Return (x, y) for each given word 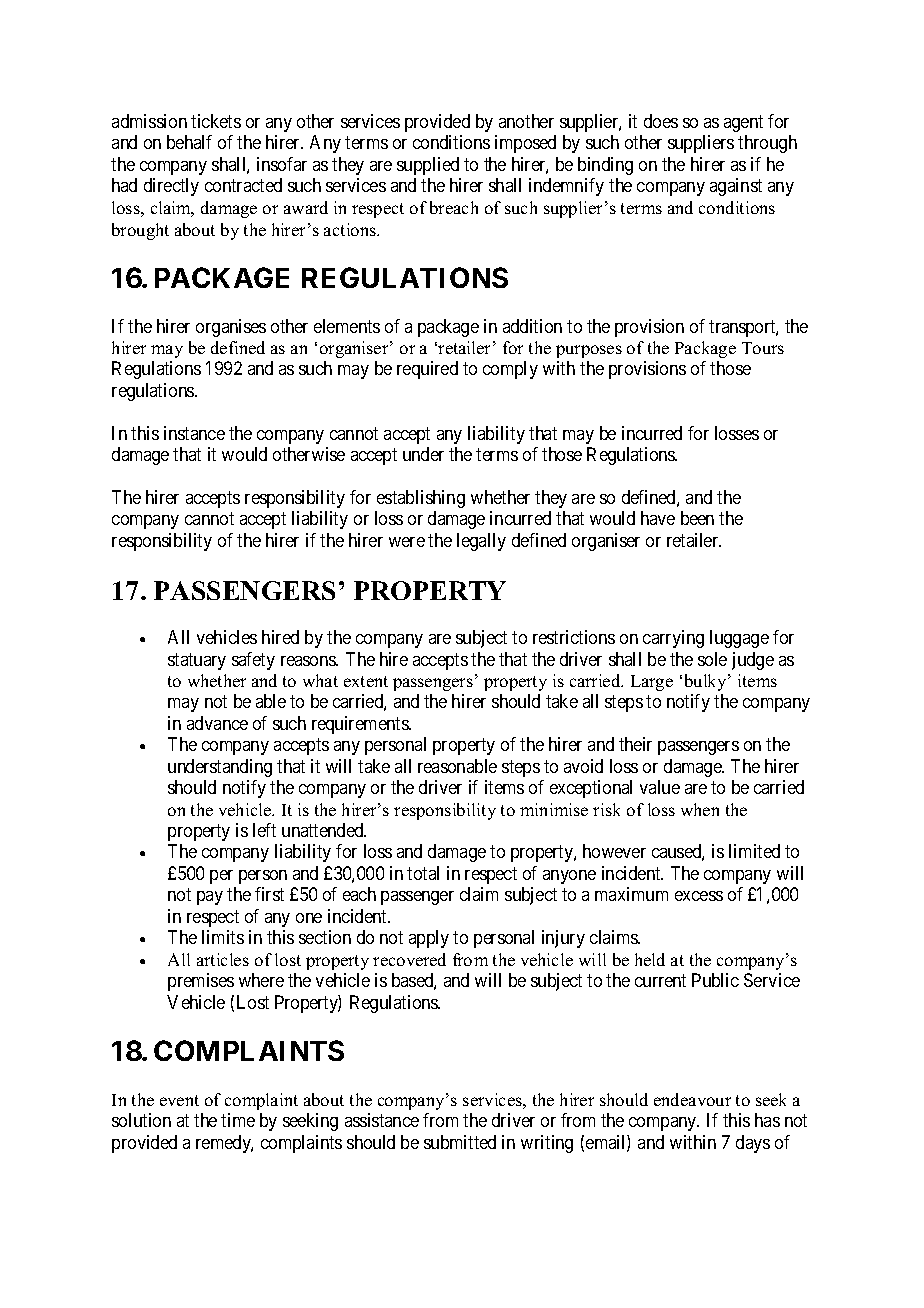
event (179, 1100)
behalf (189, 142)
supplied (428, 166)
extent (366, 681)
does (661, 121)
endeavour (692, 1099)
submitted (460, 1142)
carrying (673, 639)
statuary (197, 661)
